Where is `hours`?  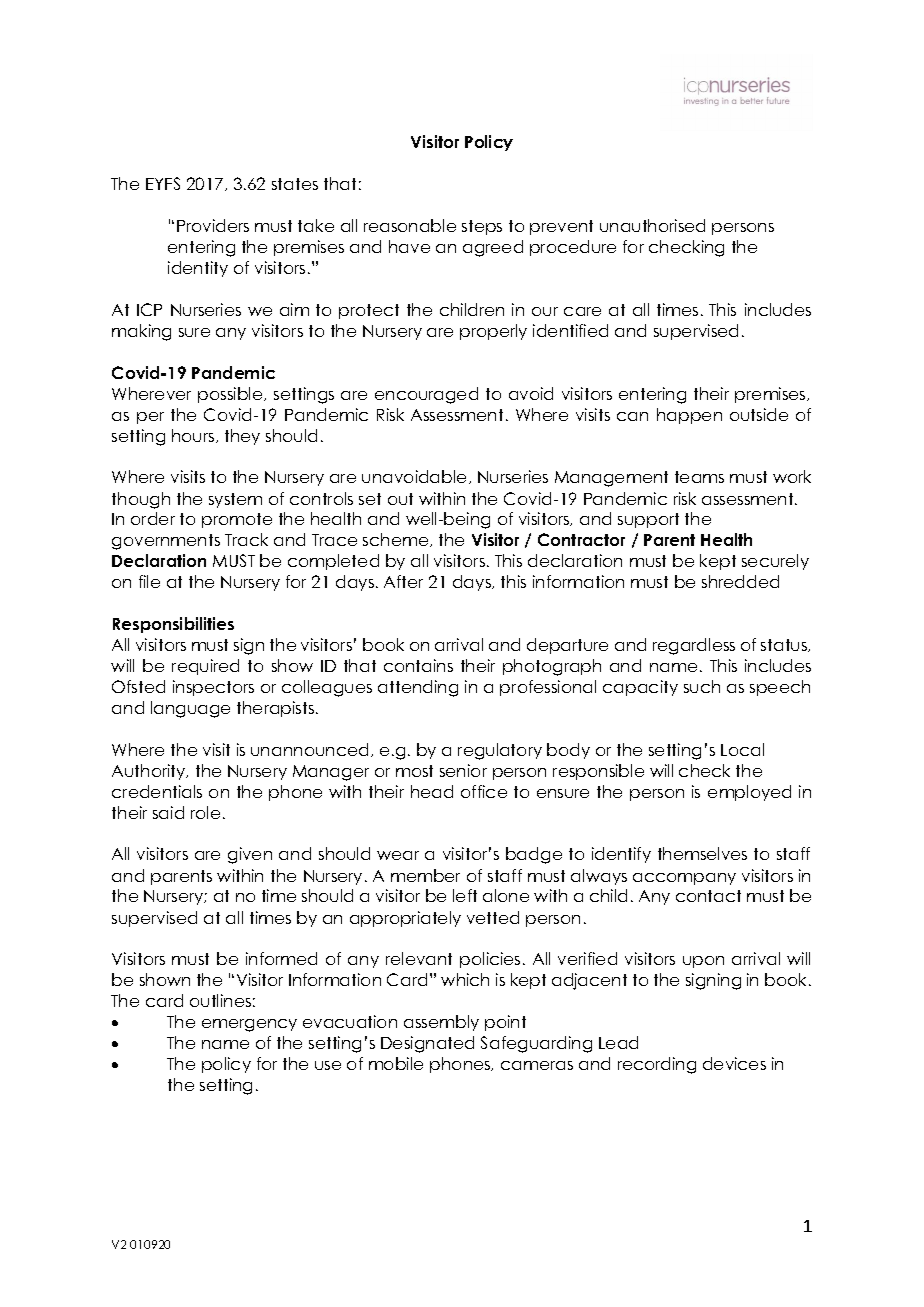 hours is located at coordinates (194, 436).
